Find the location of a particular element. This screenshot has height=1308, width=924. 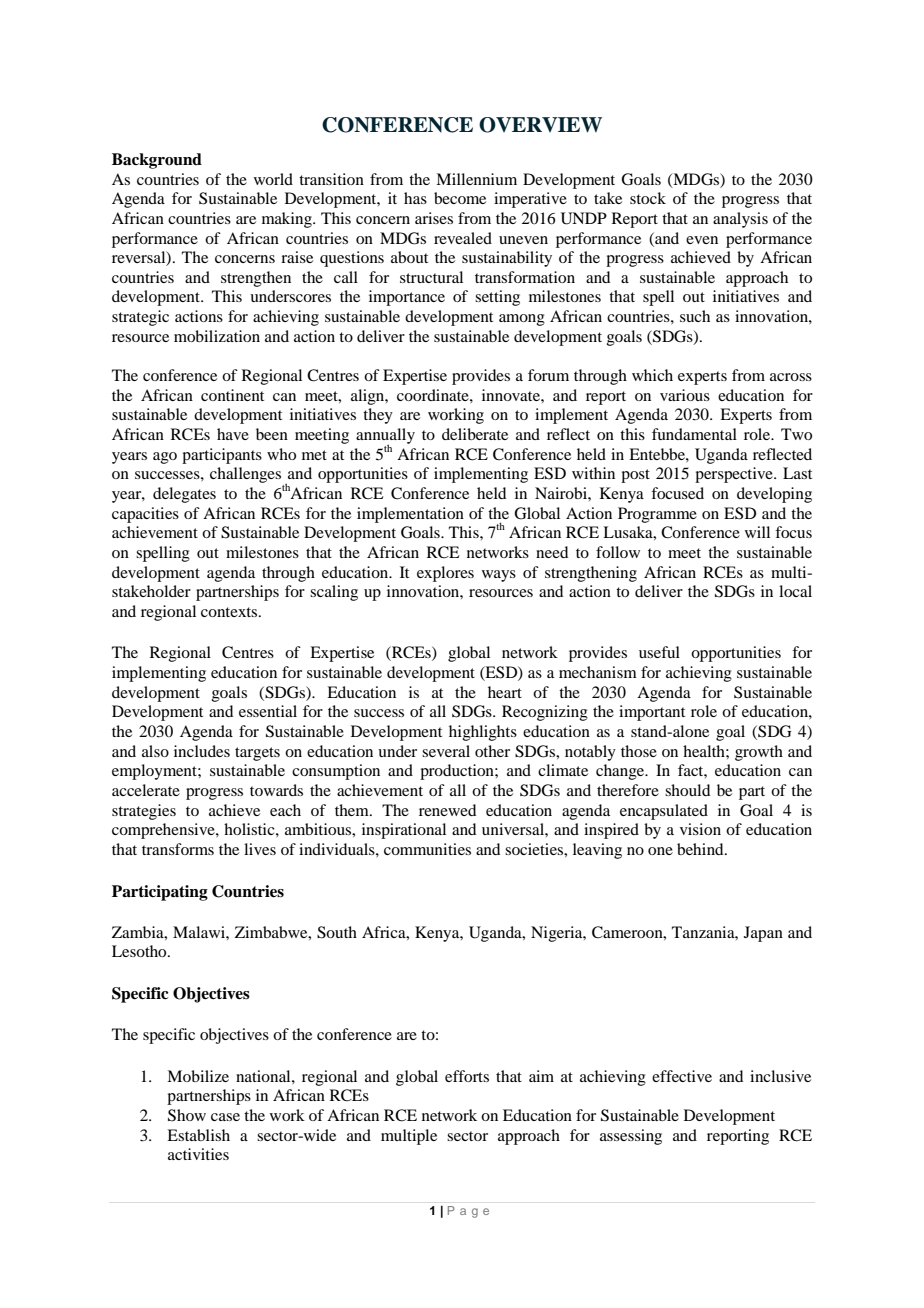

behind is located at coordinates (701, 849).
